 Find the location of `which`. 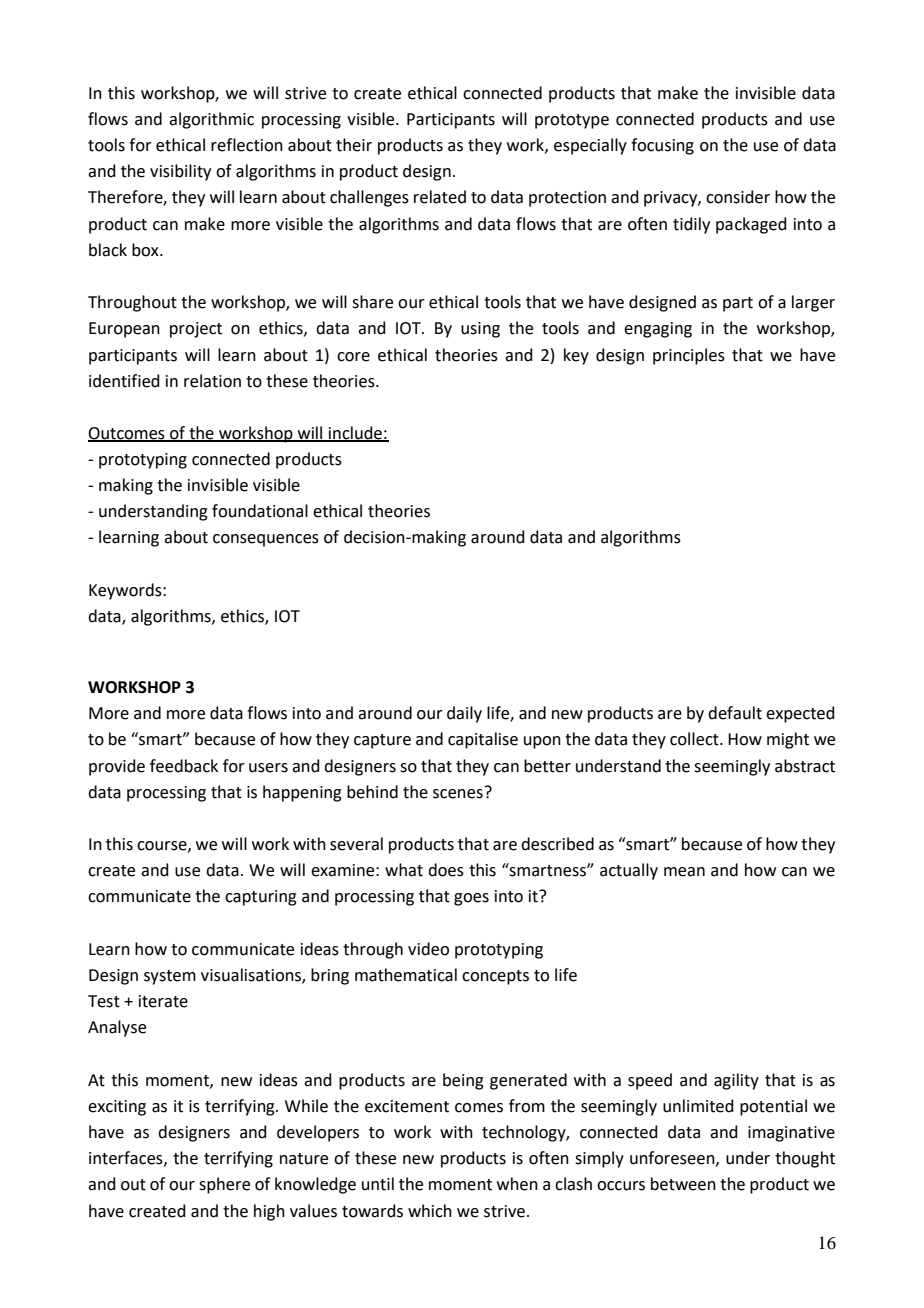

which is located at coordinates (430, 1211).
